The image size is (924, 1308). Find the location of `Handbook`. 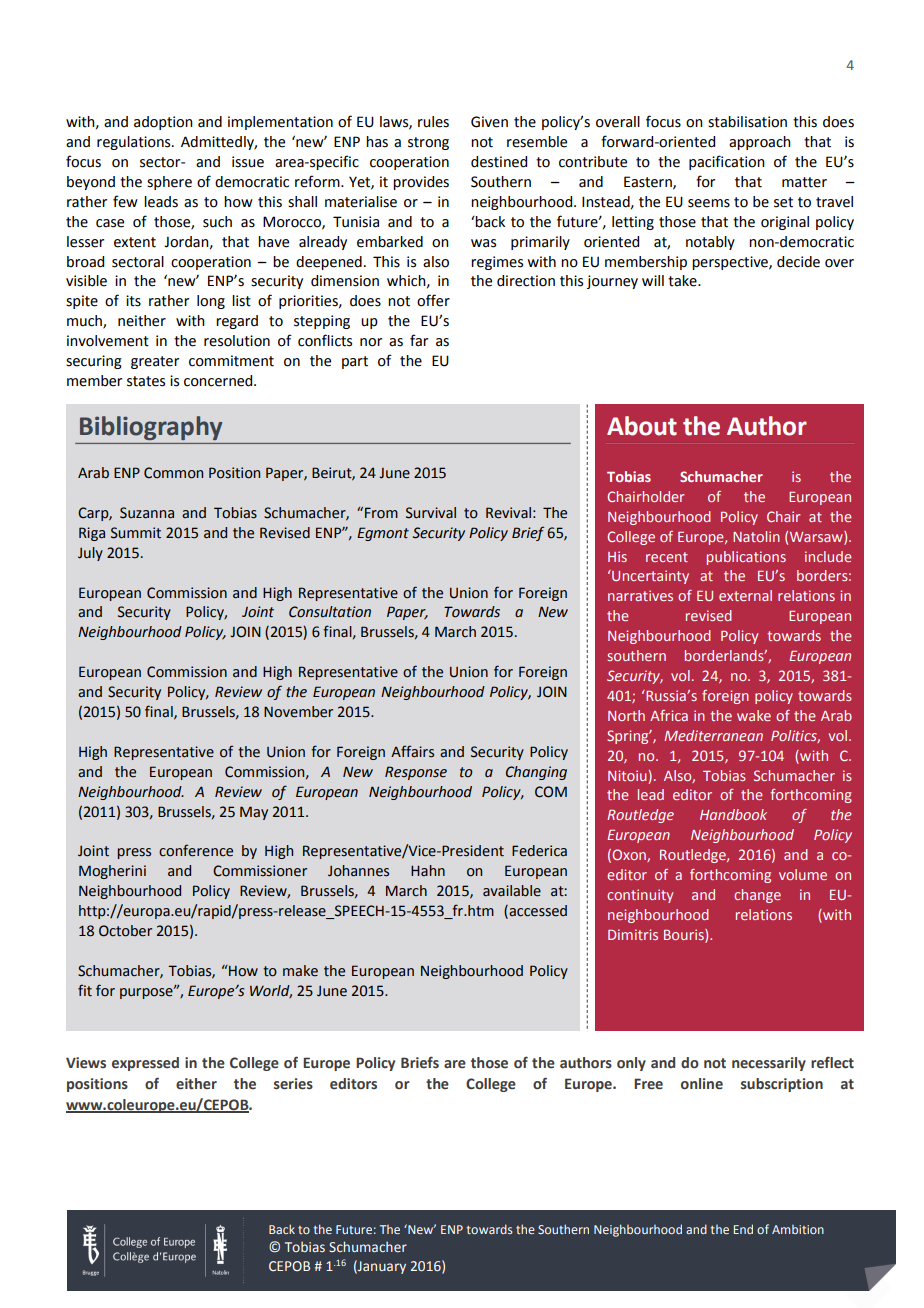

Handbook is located at coordinates (733, 814).
